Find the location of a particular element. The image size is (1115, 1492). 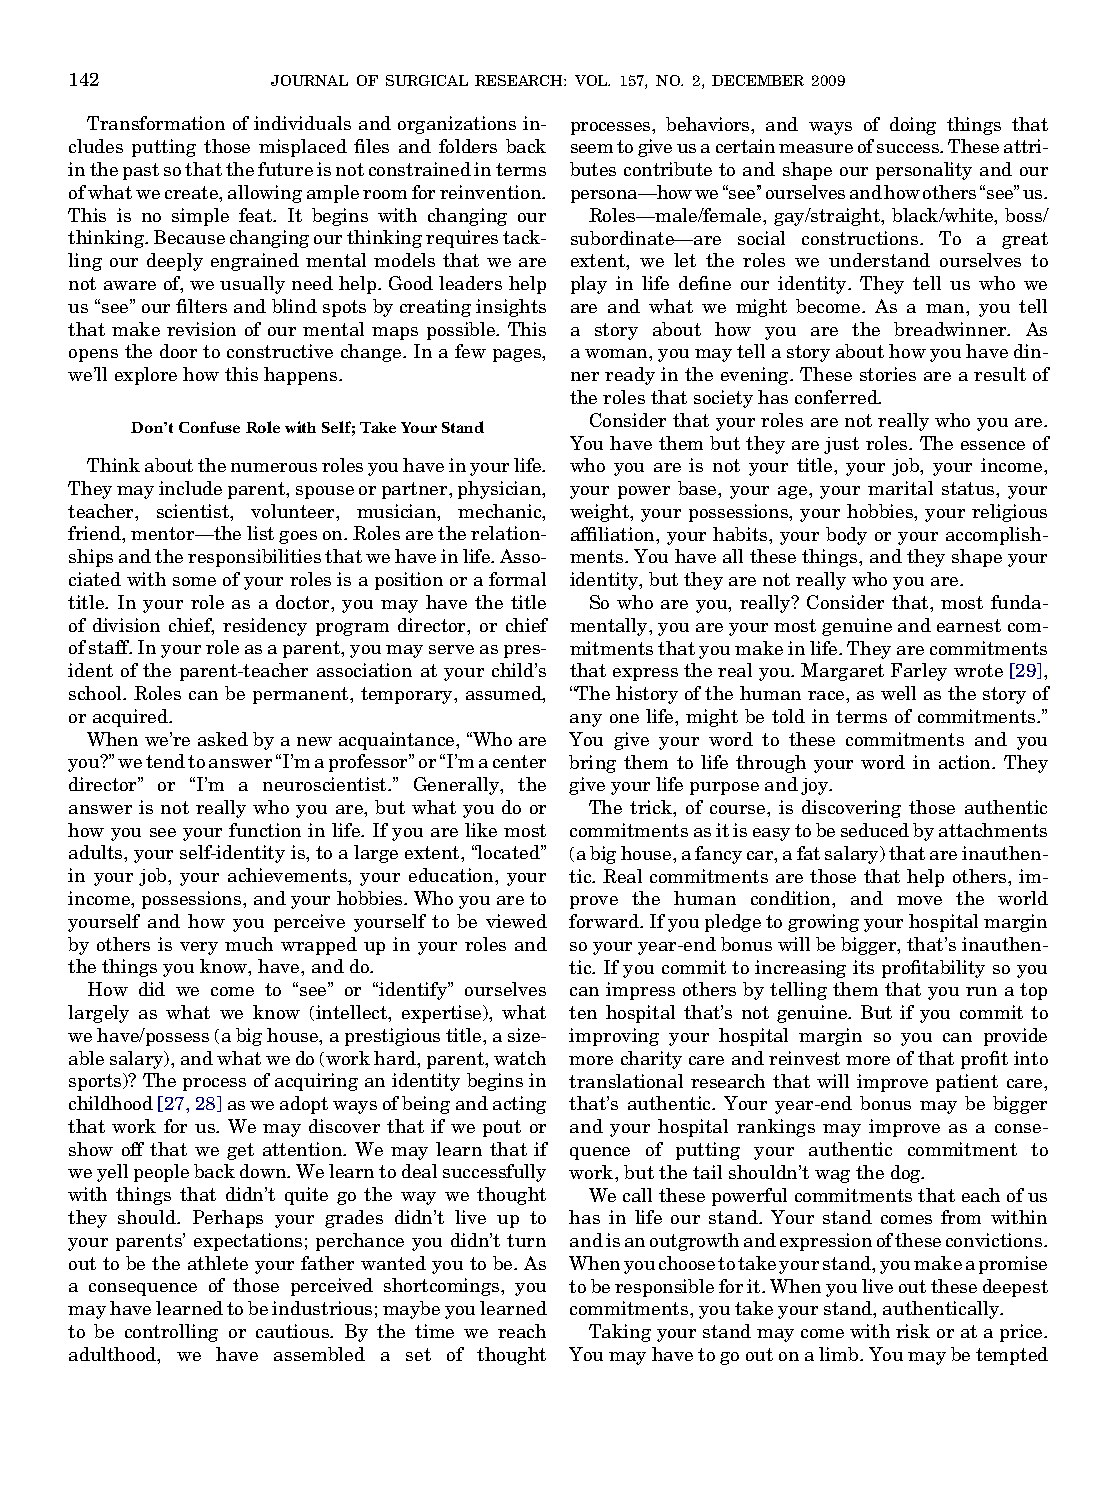

seem is located at coordinates (592, 148).
